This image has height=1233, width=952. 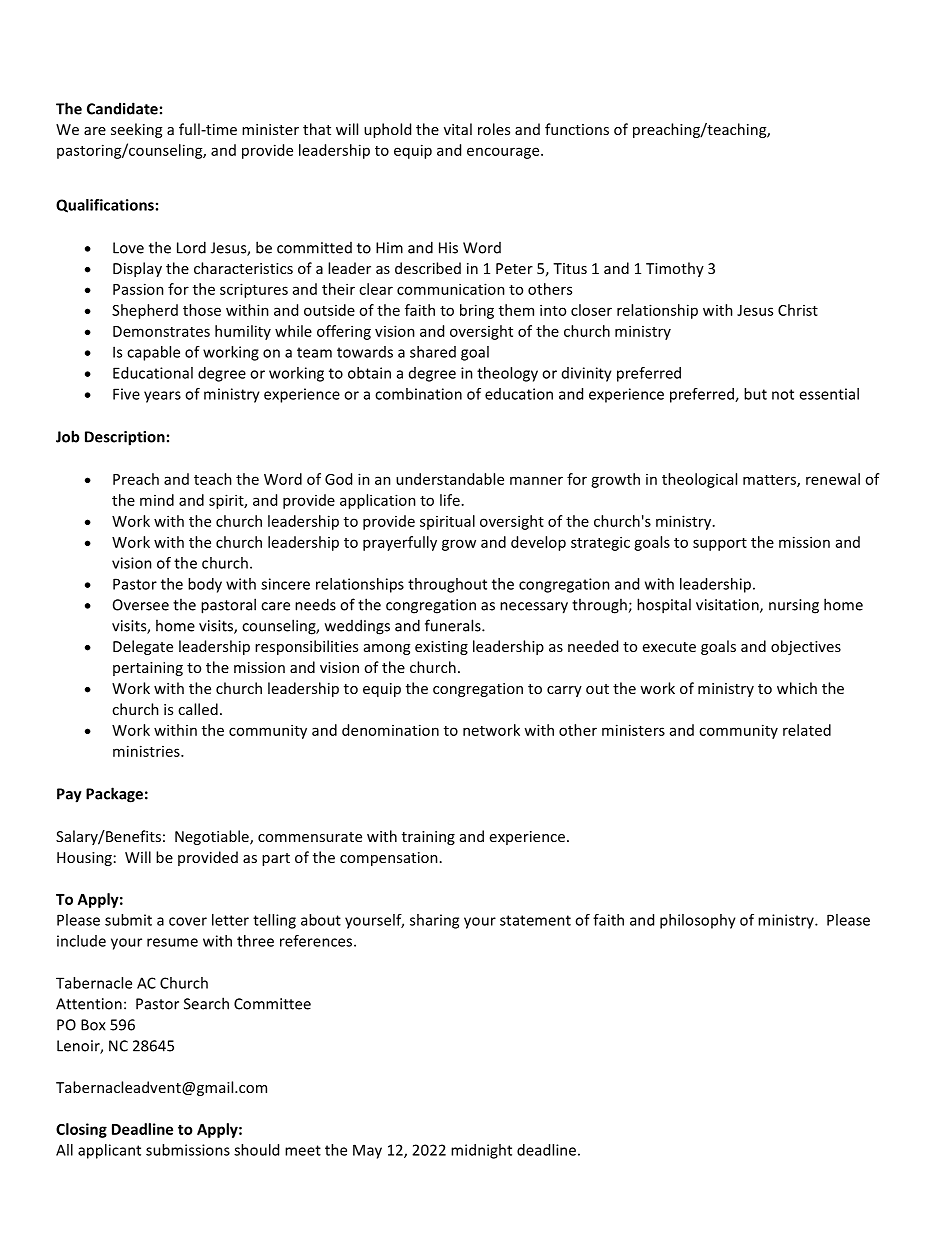 I want to click on functions, so click(x=577, y=129).
